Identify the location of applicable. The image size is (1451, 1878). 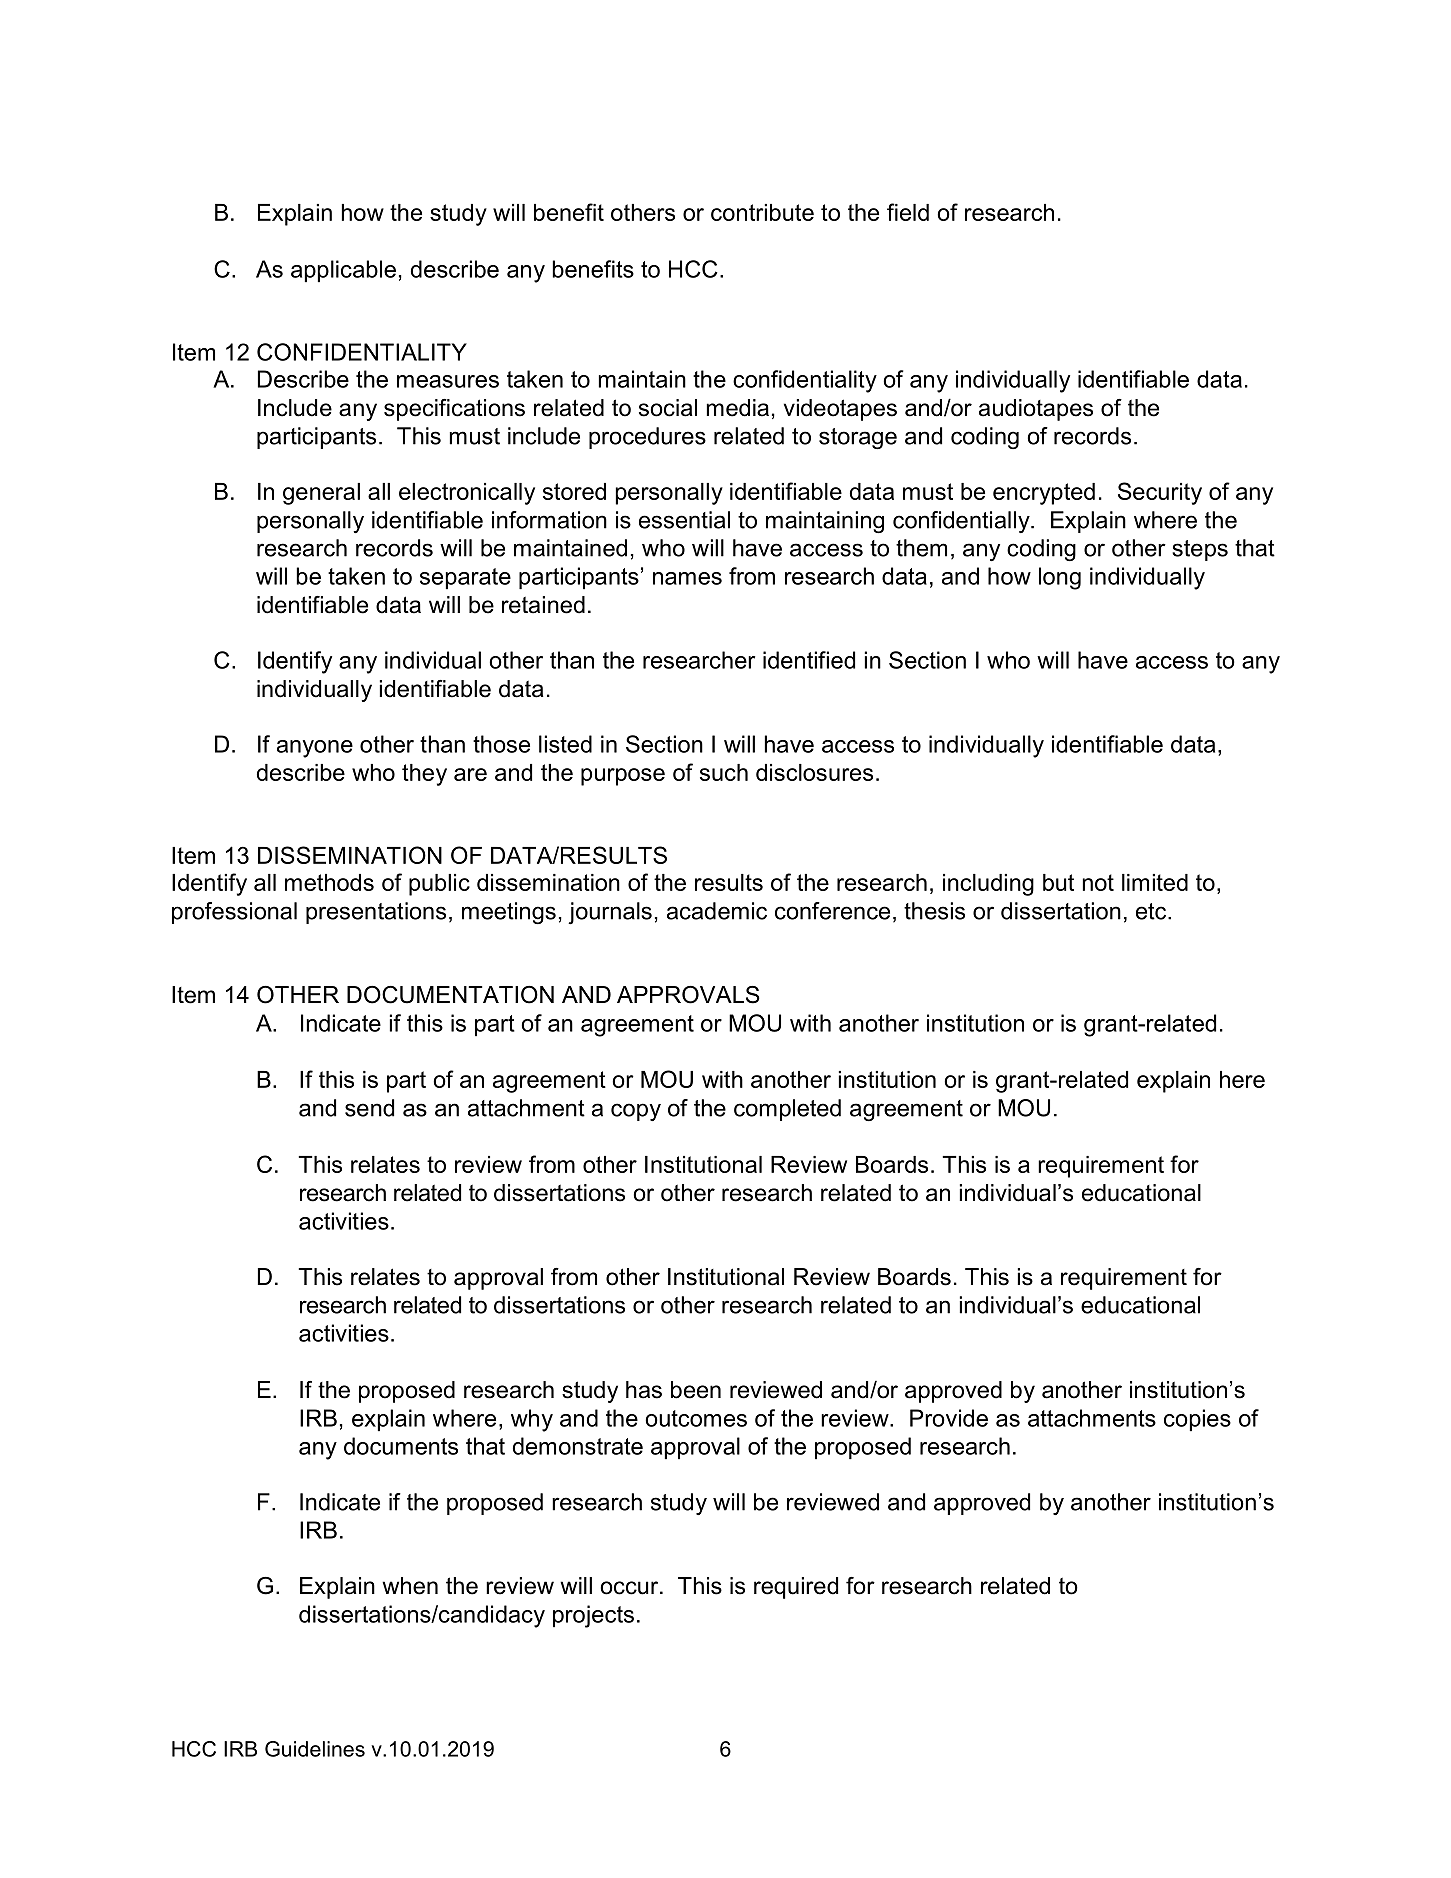
(343, 271).
